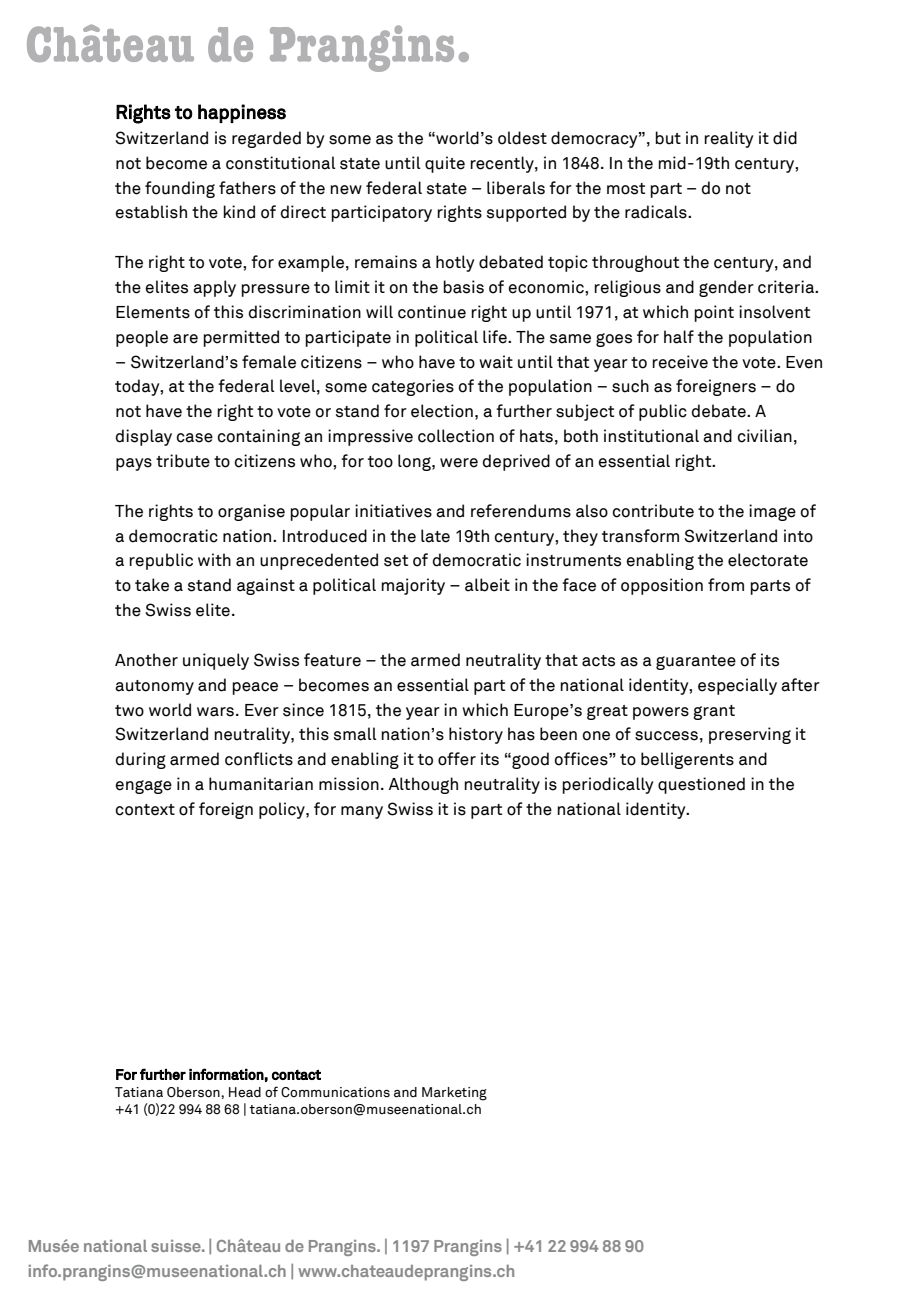  I want to click on albeit, so click(487, 585).
